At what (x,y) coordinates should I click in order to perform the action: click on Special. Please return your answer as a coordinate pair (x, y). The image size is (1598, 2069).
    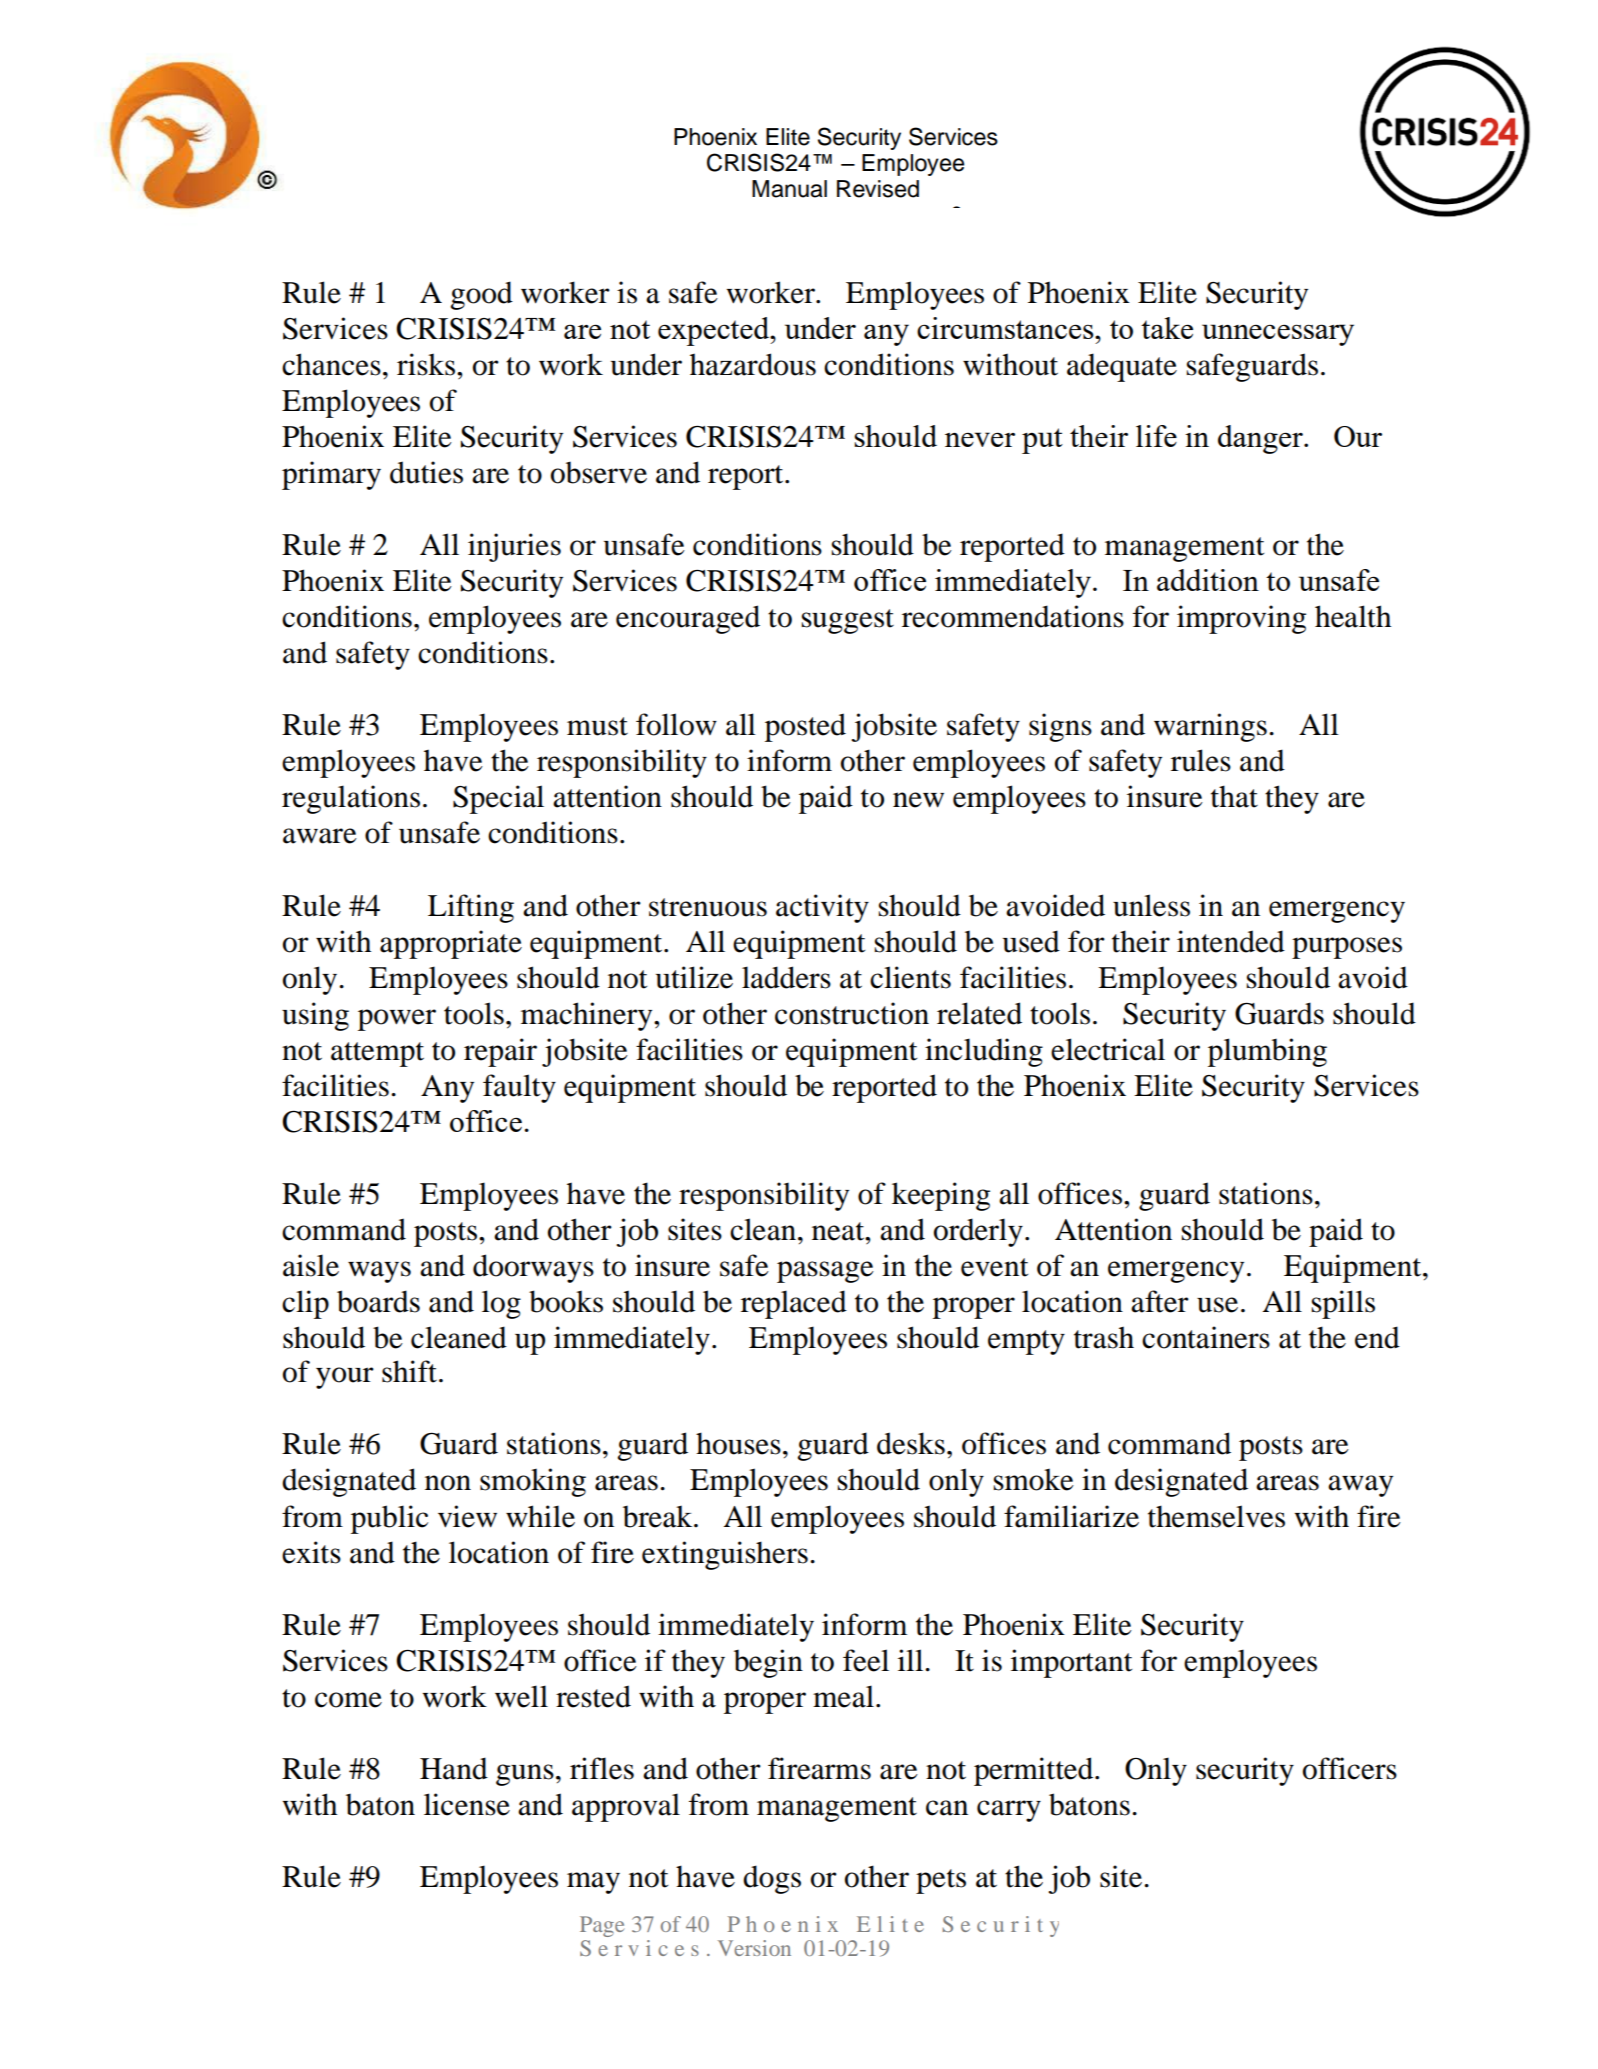
    Looking at the image, I should click on (498, 799).
